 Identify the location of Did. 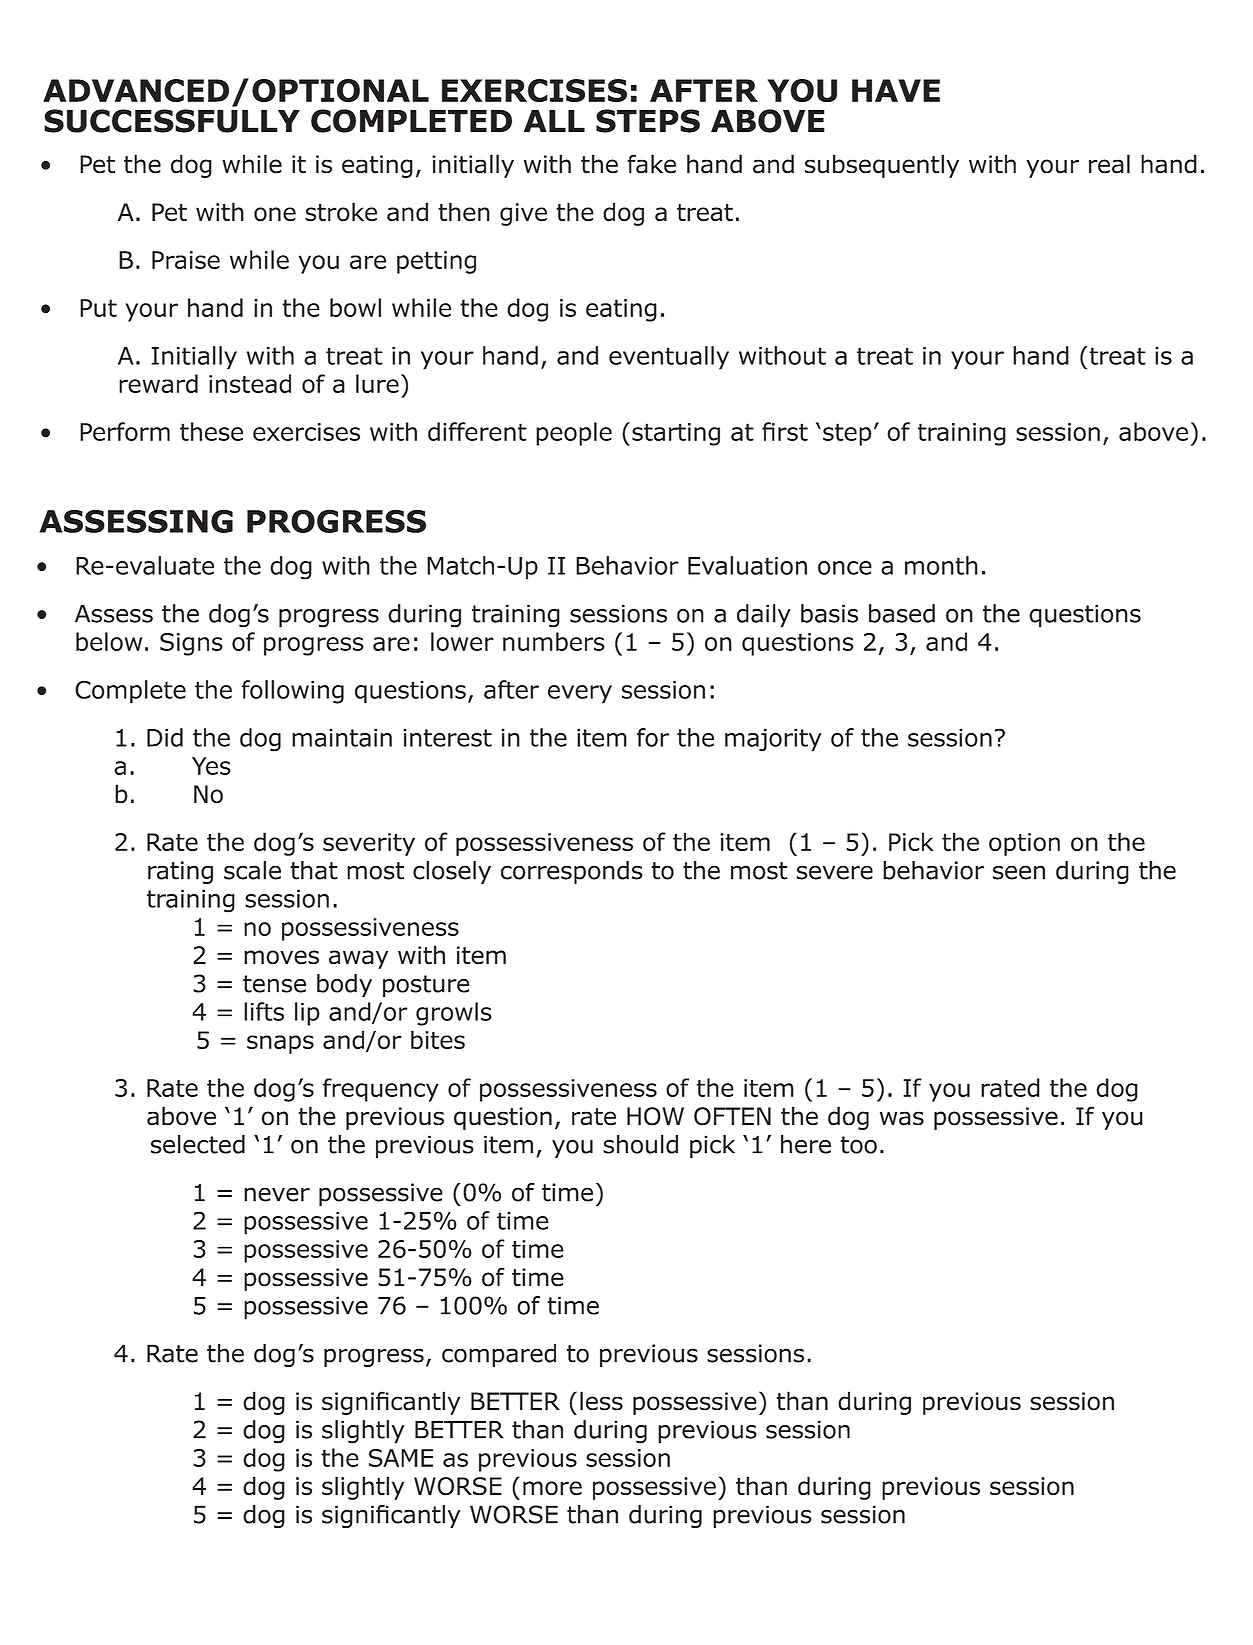
(165, 737).
